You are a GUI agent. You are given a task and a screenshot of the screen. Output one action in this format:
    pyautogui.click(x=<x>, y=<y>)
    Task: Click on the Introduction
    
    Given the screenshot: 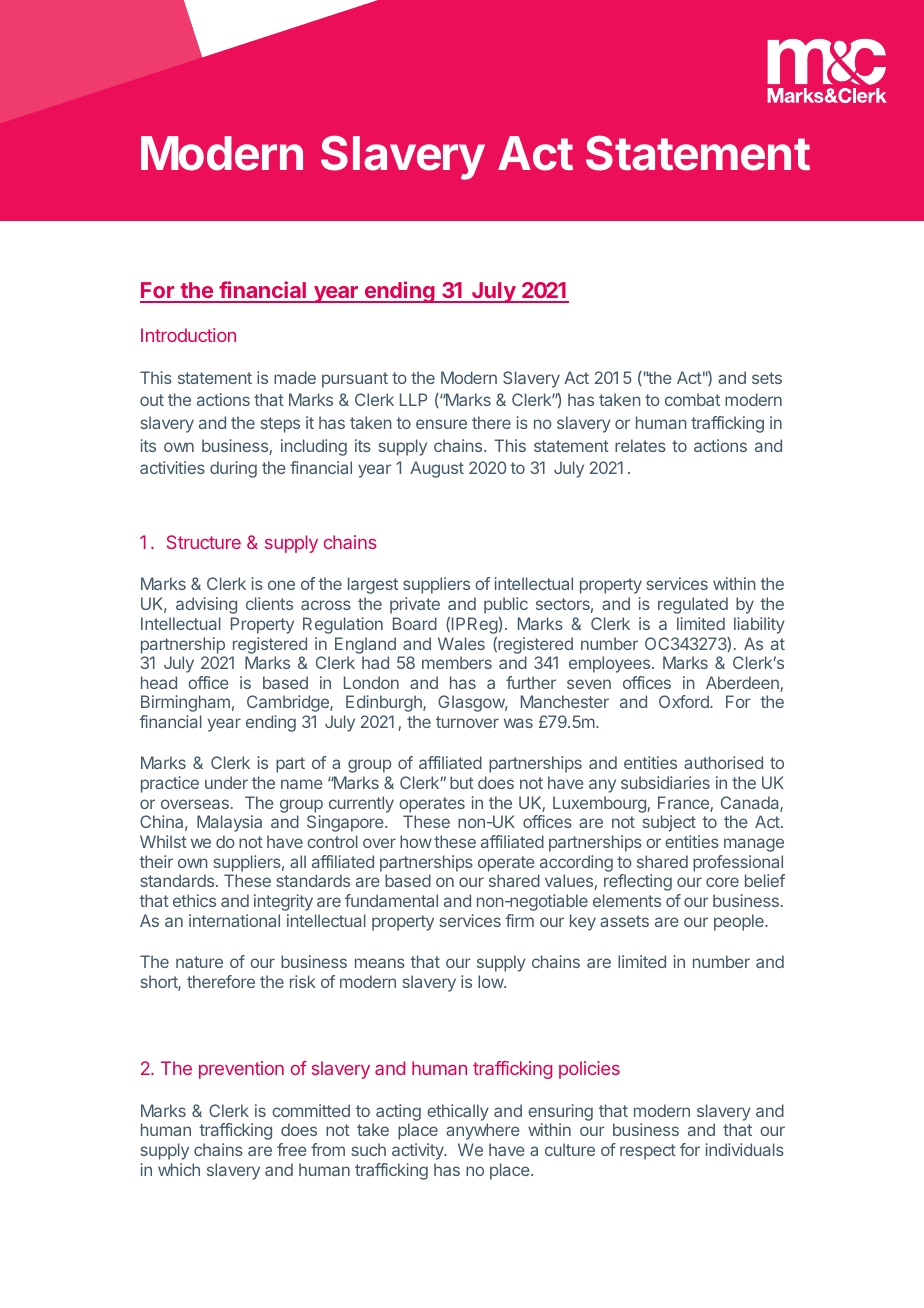 What is the action you would take?
    pyautogui.click(x=188, y=335)
